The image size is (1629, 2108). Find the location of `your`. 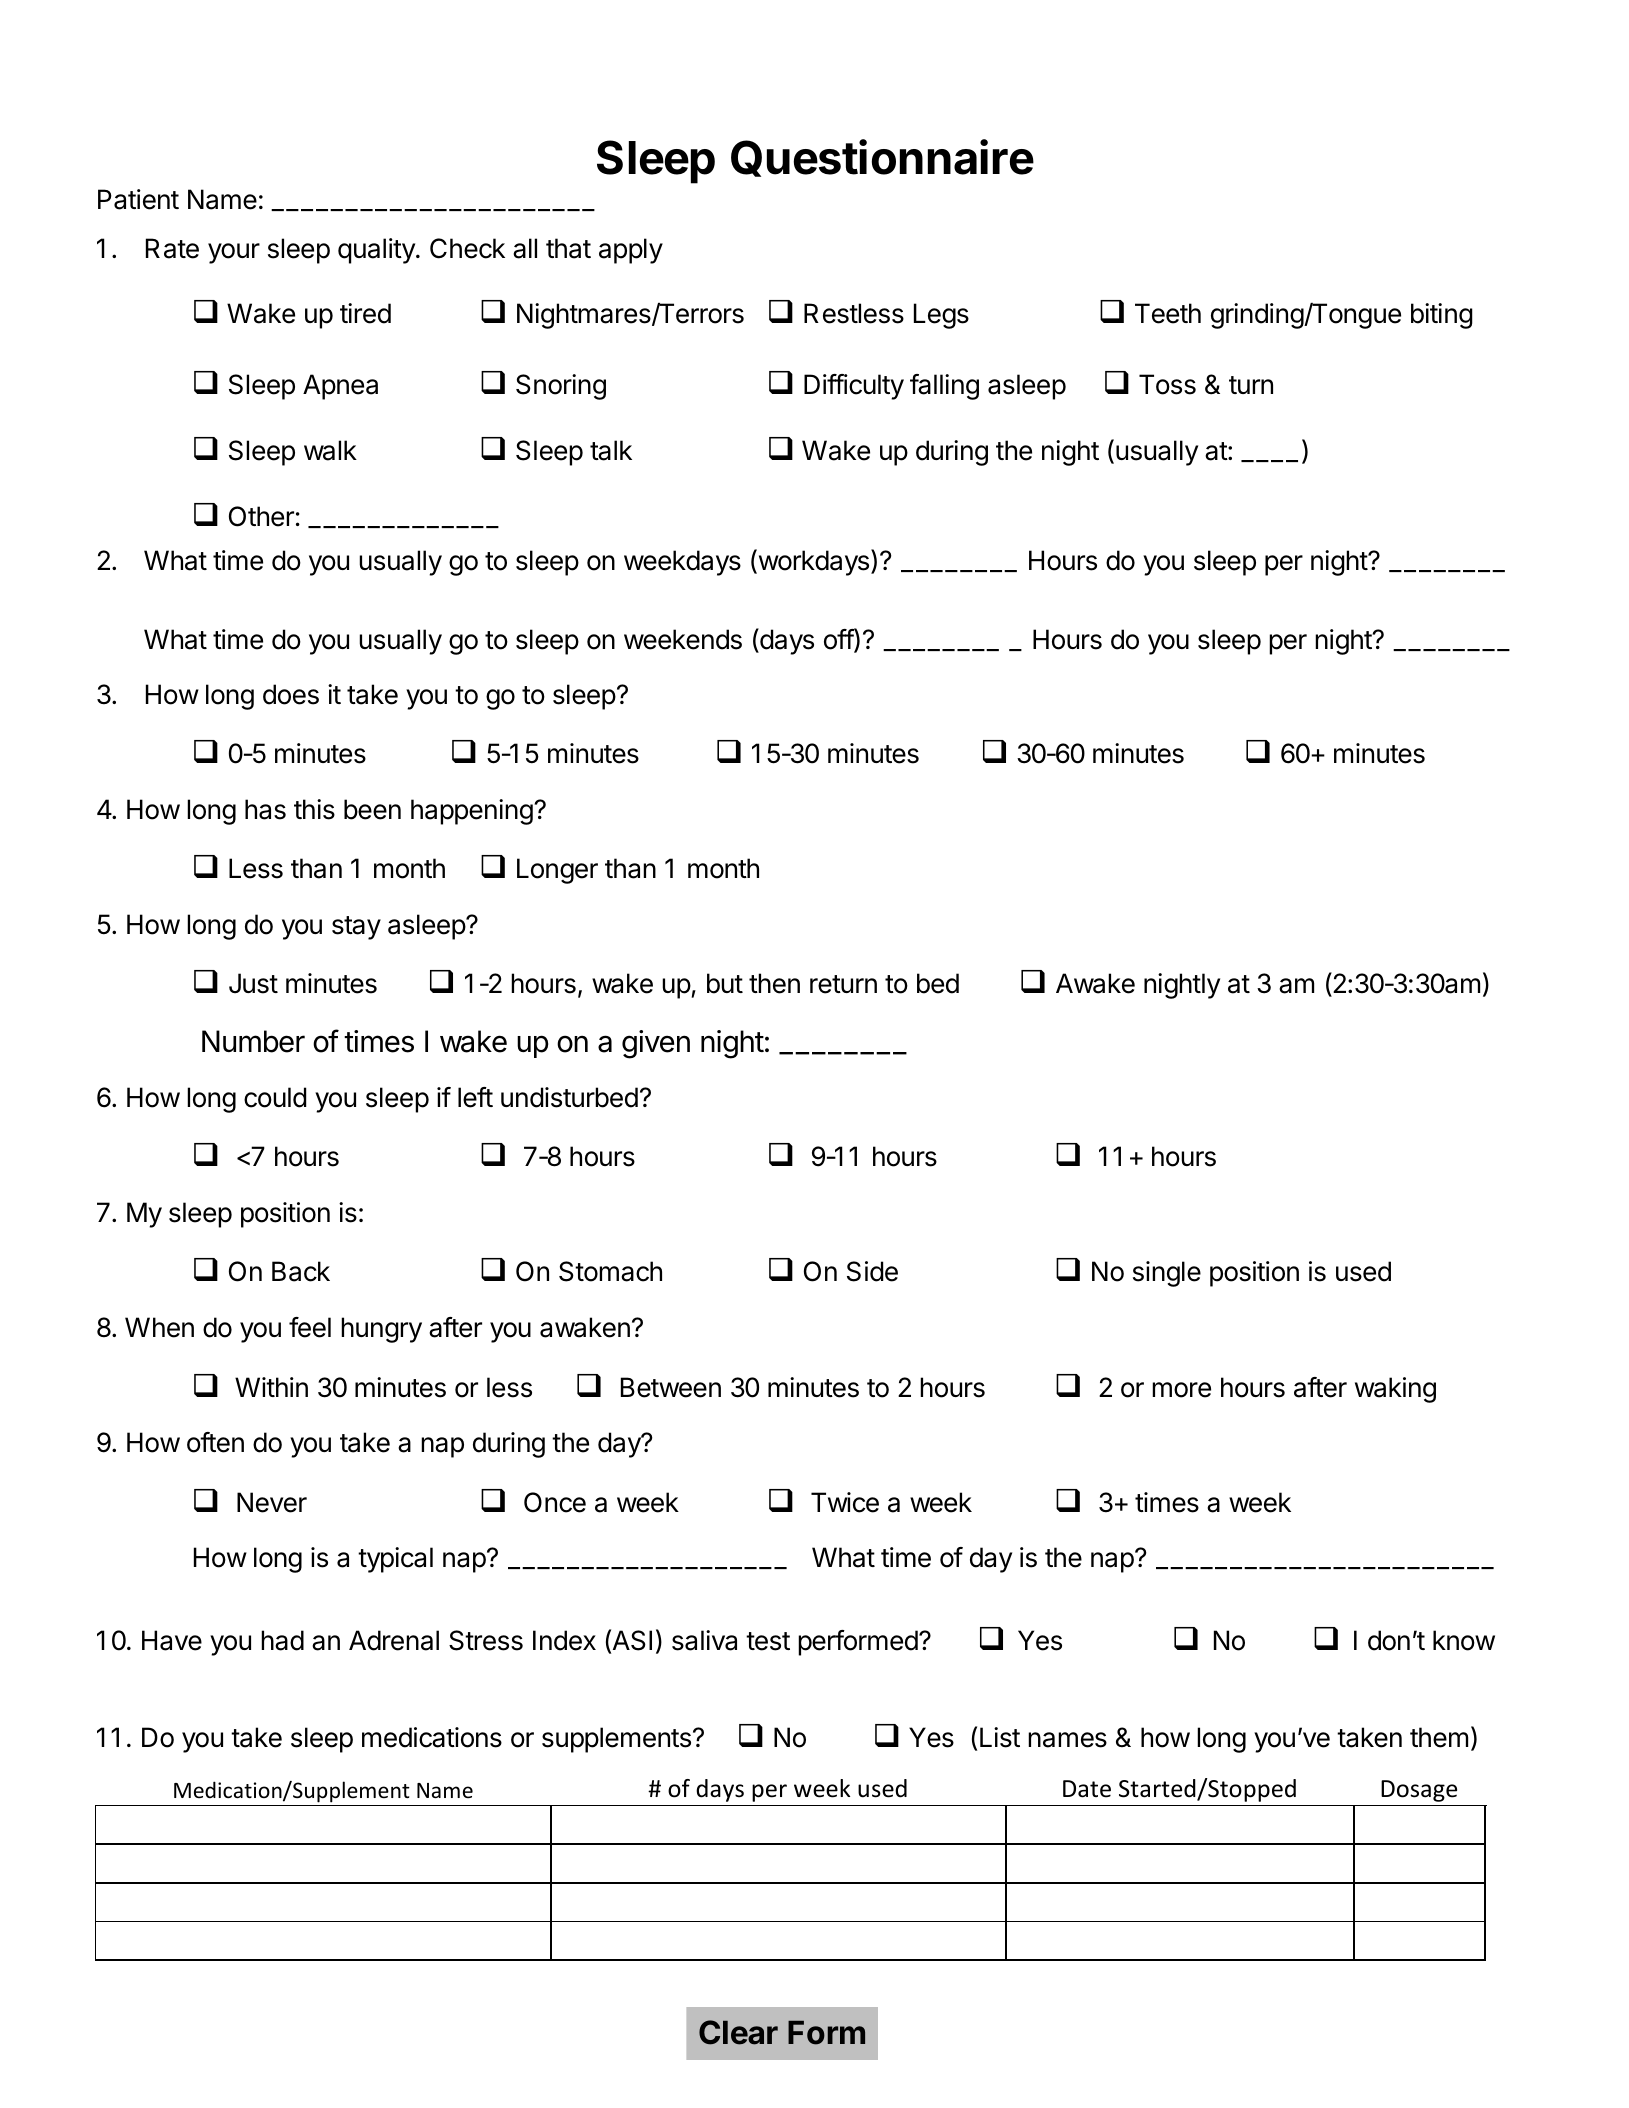

your is located at coordinates (234, 253).
